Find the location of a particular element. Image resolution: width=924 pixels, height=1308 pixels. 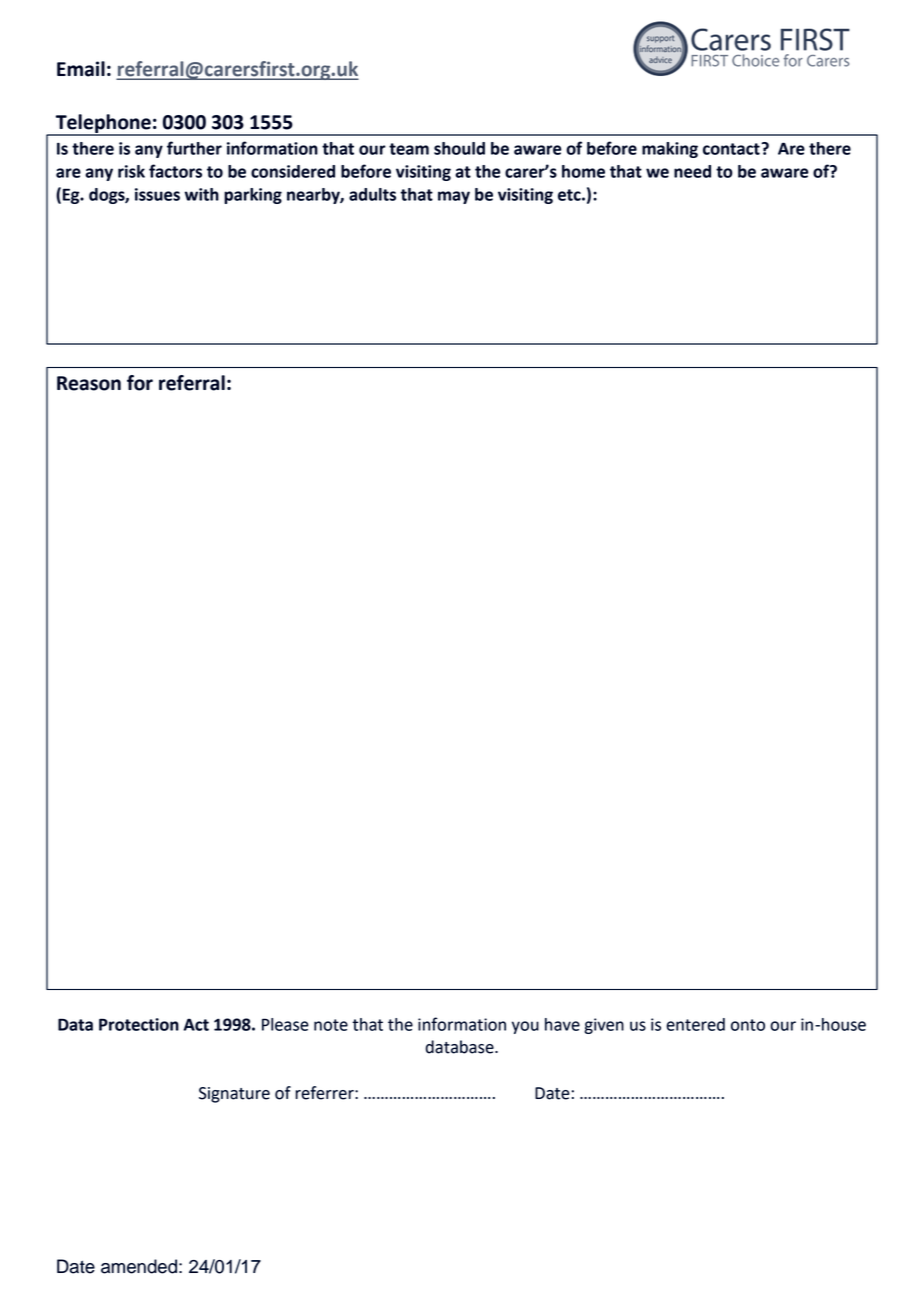

making is located at coordinates (670, 150).
